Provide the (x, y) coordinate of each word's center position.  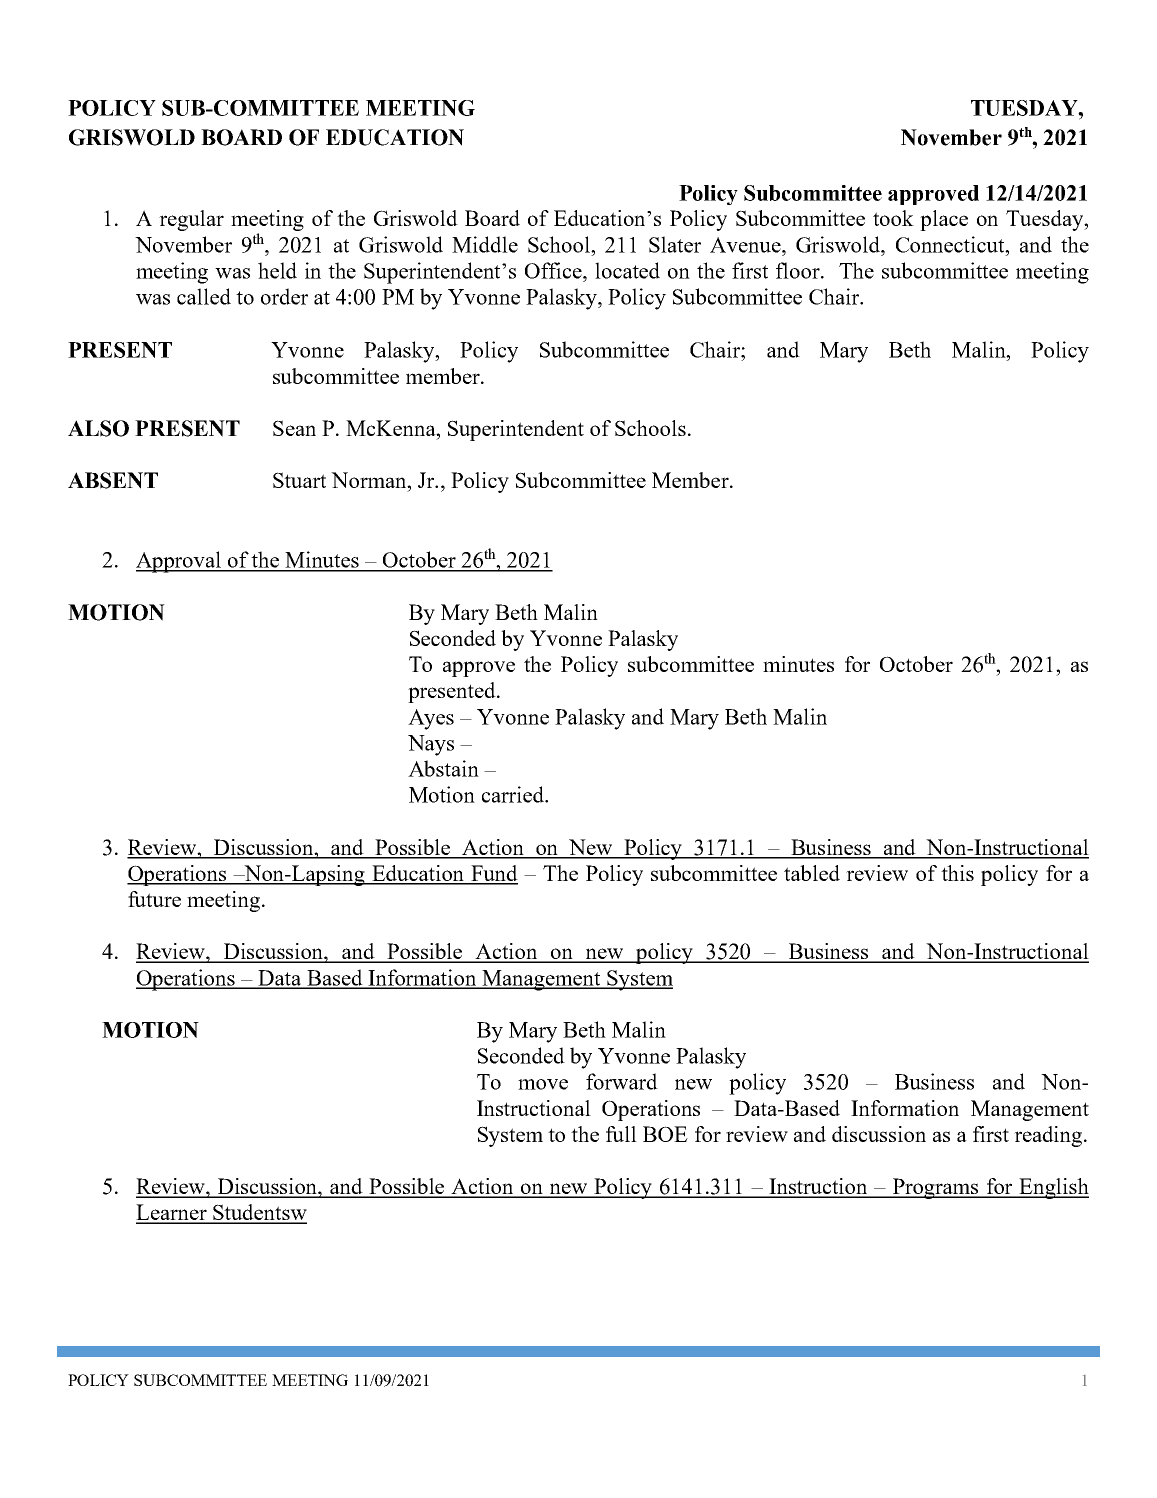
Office (554, 270)
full (621, 1134)
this (957, 873)
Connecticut (951, 244)
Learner (172, 1213)
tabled (812, 873)
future (154, 899)
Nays (431, 745)
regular (191, 220)
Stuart (299, 480)
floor (799, 270)
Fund (493, 874)
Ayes (431, 719)
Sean (294, 428)
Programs (936, 1188)
